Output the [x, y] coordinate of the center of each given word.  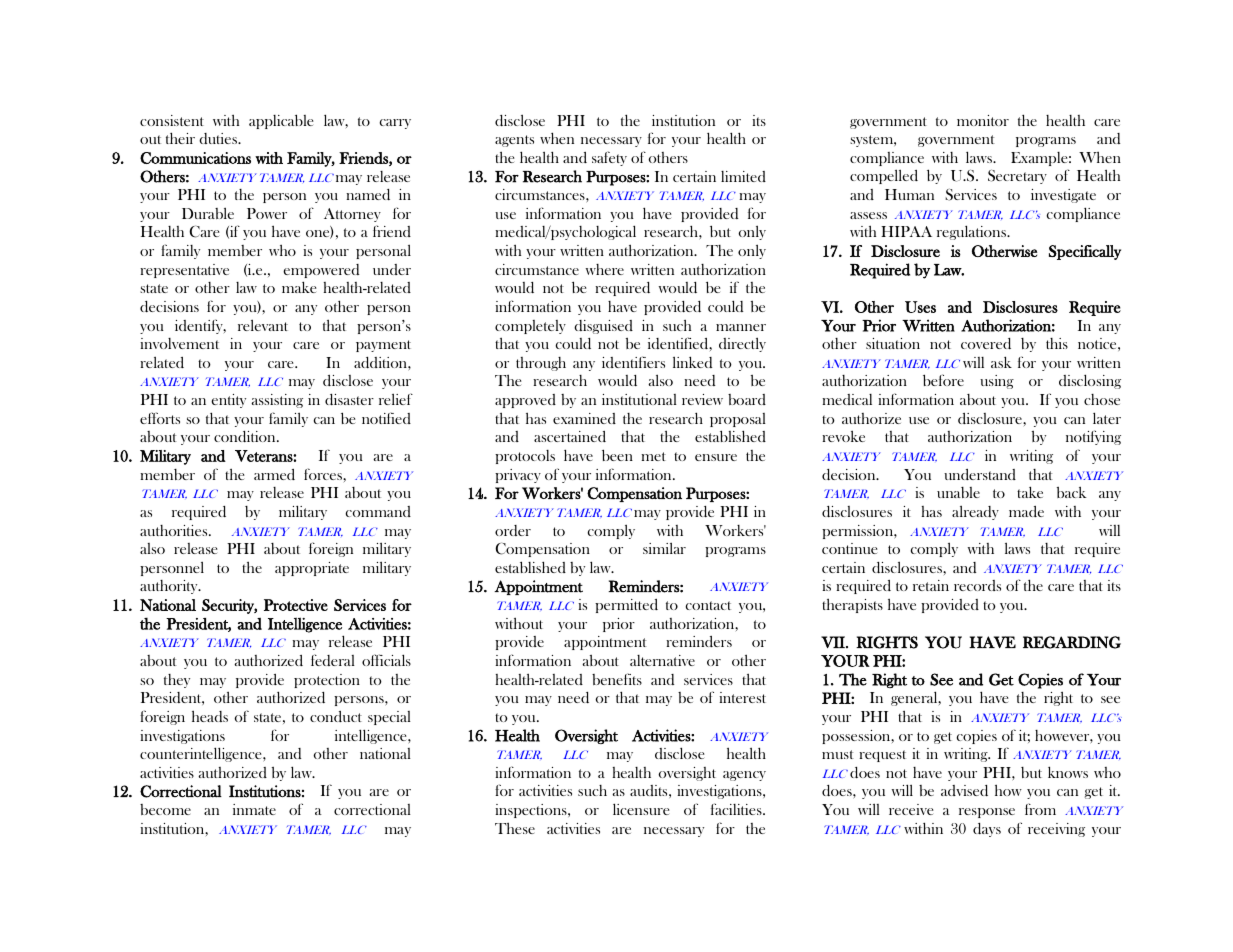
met [653, 456]
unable [958, 492]
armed [274, 474]
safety [609, 158]
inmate [254, 809]
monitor [983, 120]
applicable [281, 121]
